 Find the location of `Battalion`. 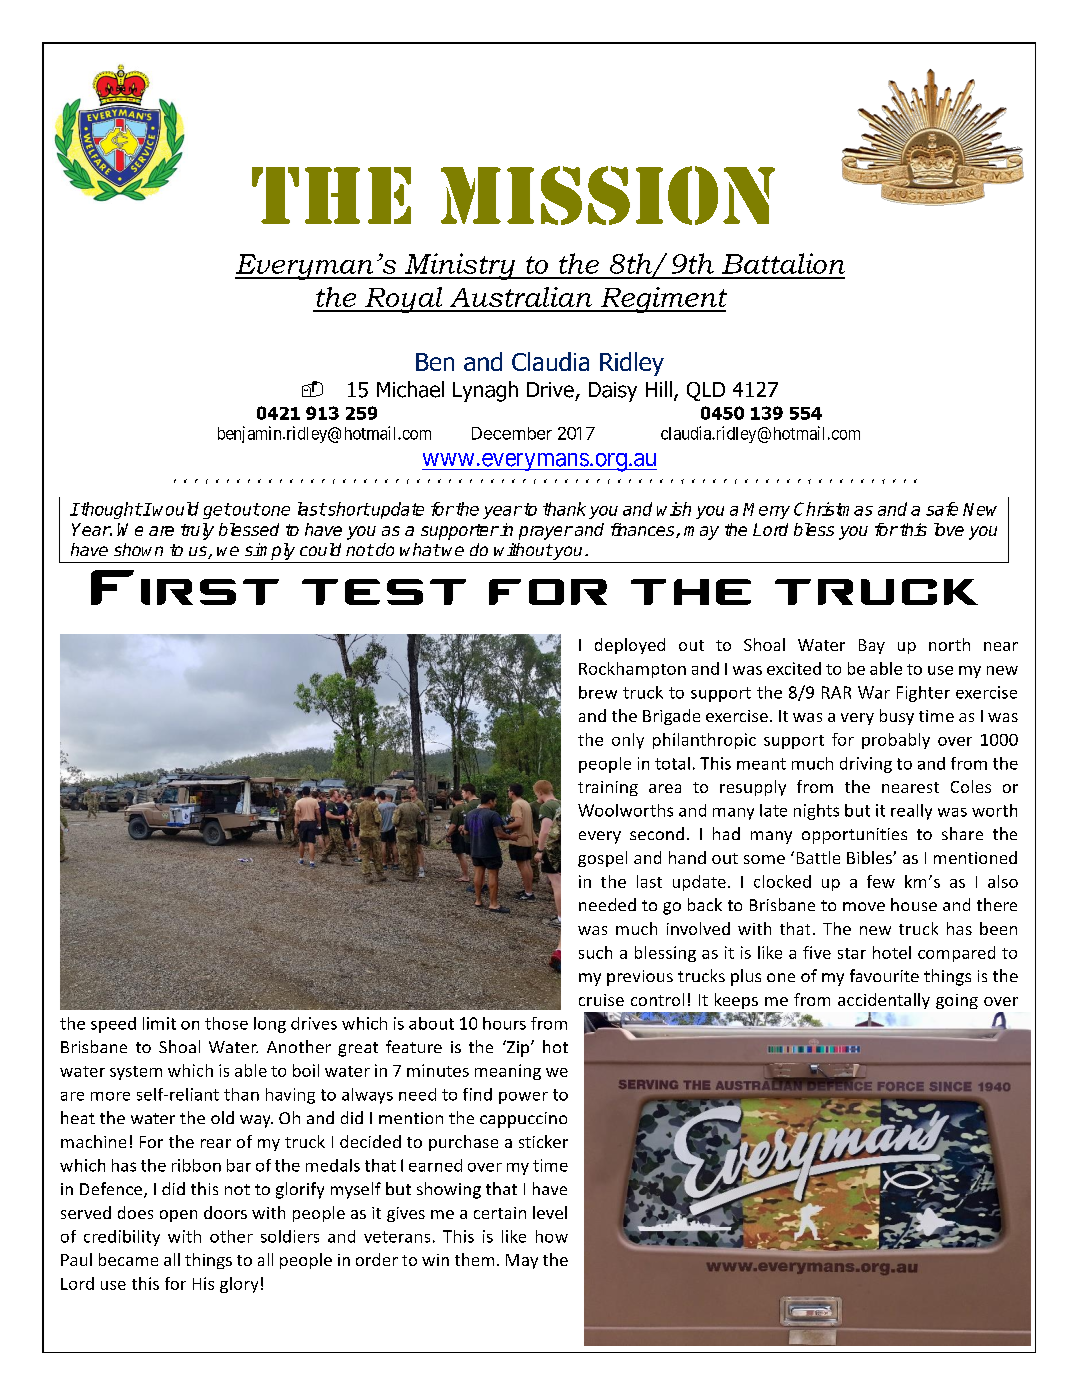

Battalion is located at coordinates (783, 263).
